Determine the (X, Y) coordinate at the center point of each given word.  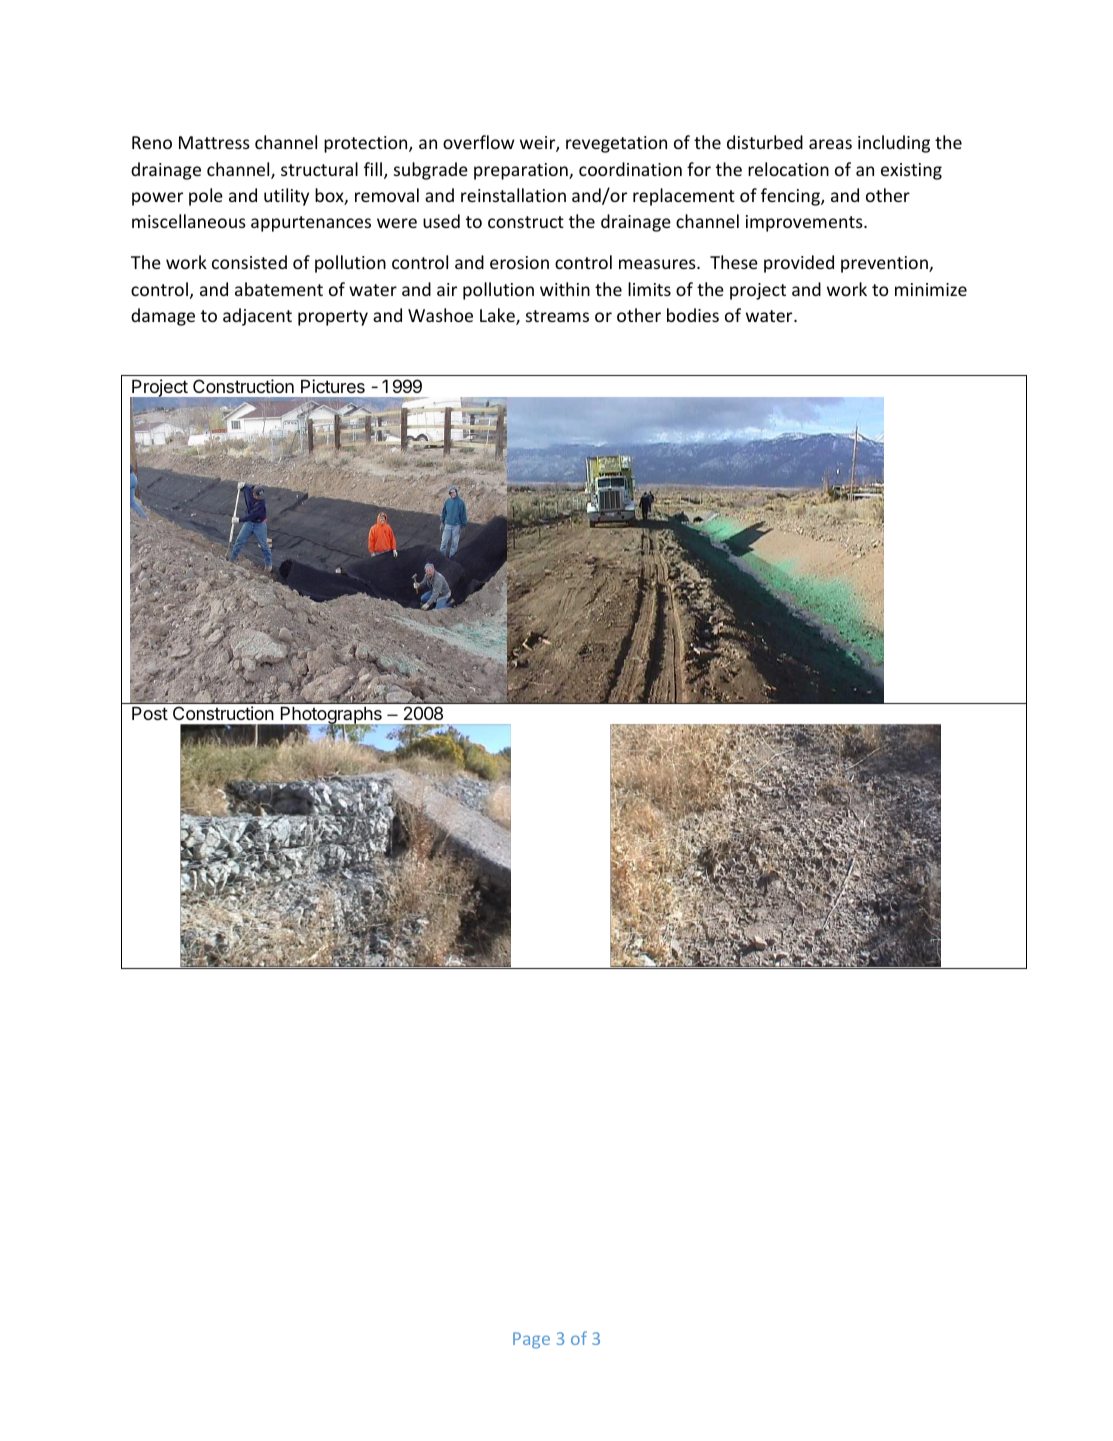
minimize (931, 289)
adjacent (257, 317)
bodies (693, 315)
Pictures (333, 386)
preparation (522, 171)
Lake (498, 316)
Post (150, 713)
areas (830, 144)
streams (557, 316)
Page (531, 1340)
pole (206, 197)
